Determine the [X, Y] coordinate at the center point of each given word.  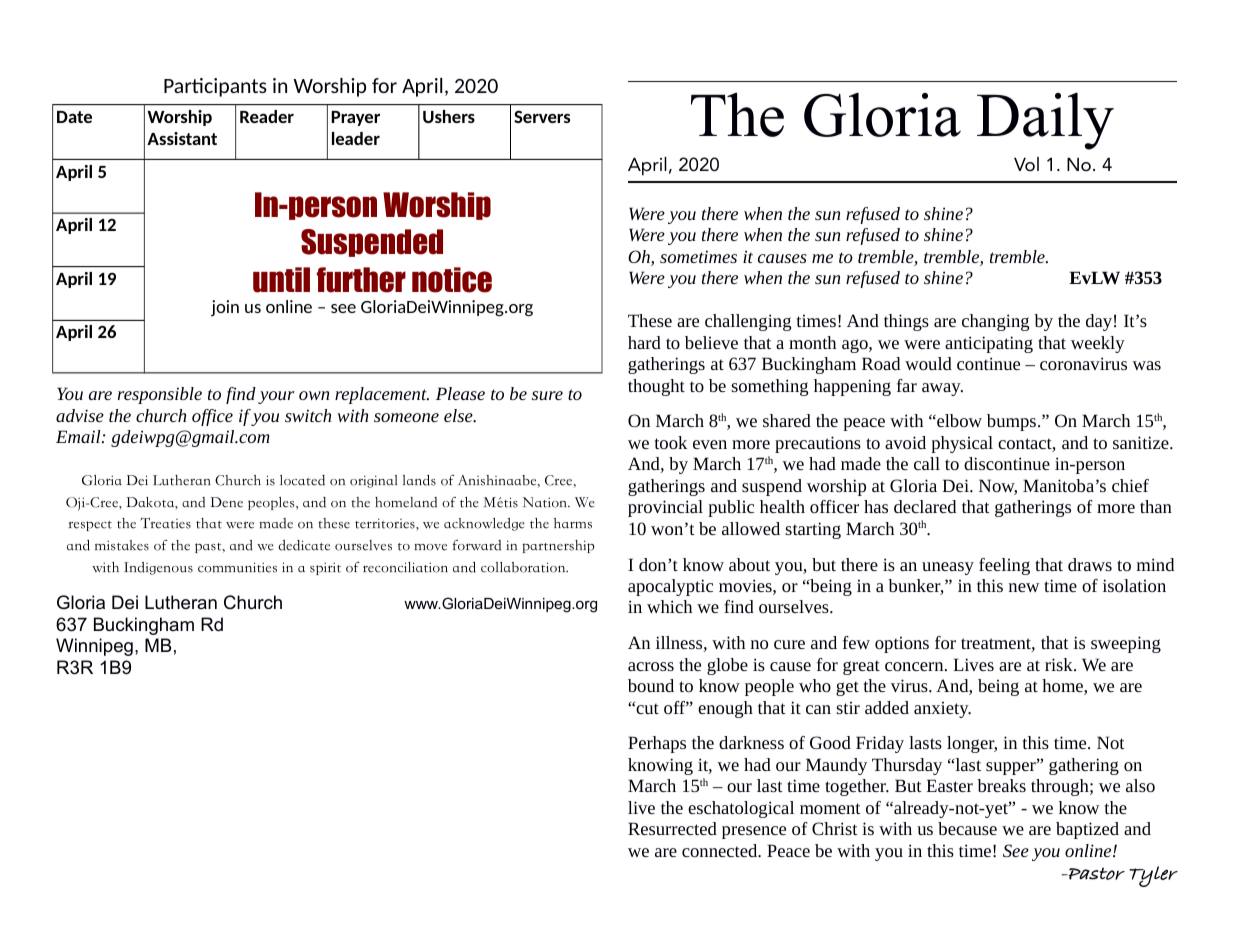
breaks [1001, 785]
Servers [542, 116]
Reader [267, 116]
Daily [1045, 121]
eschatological [741, 809]
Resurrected [672, 828]
